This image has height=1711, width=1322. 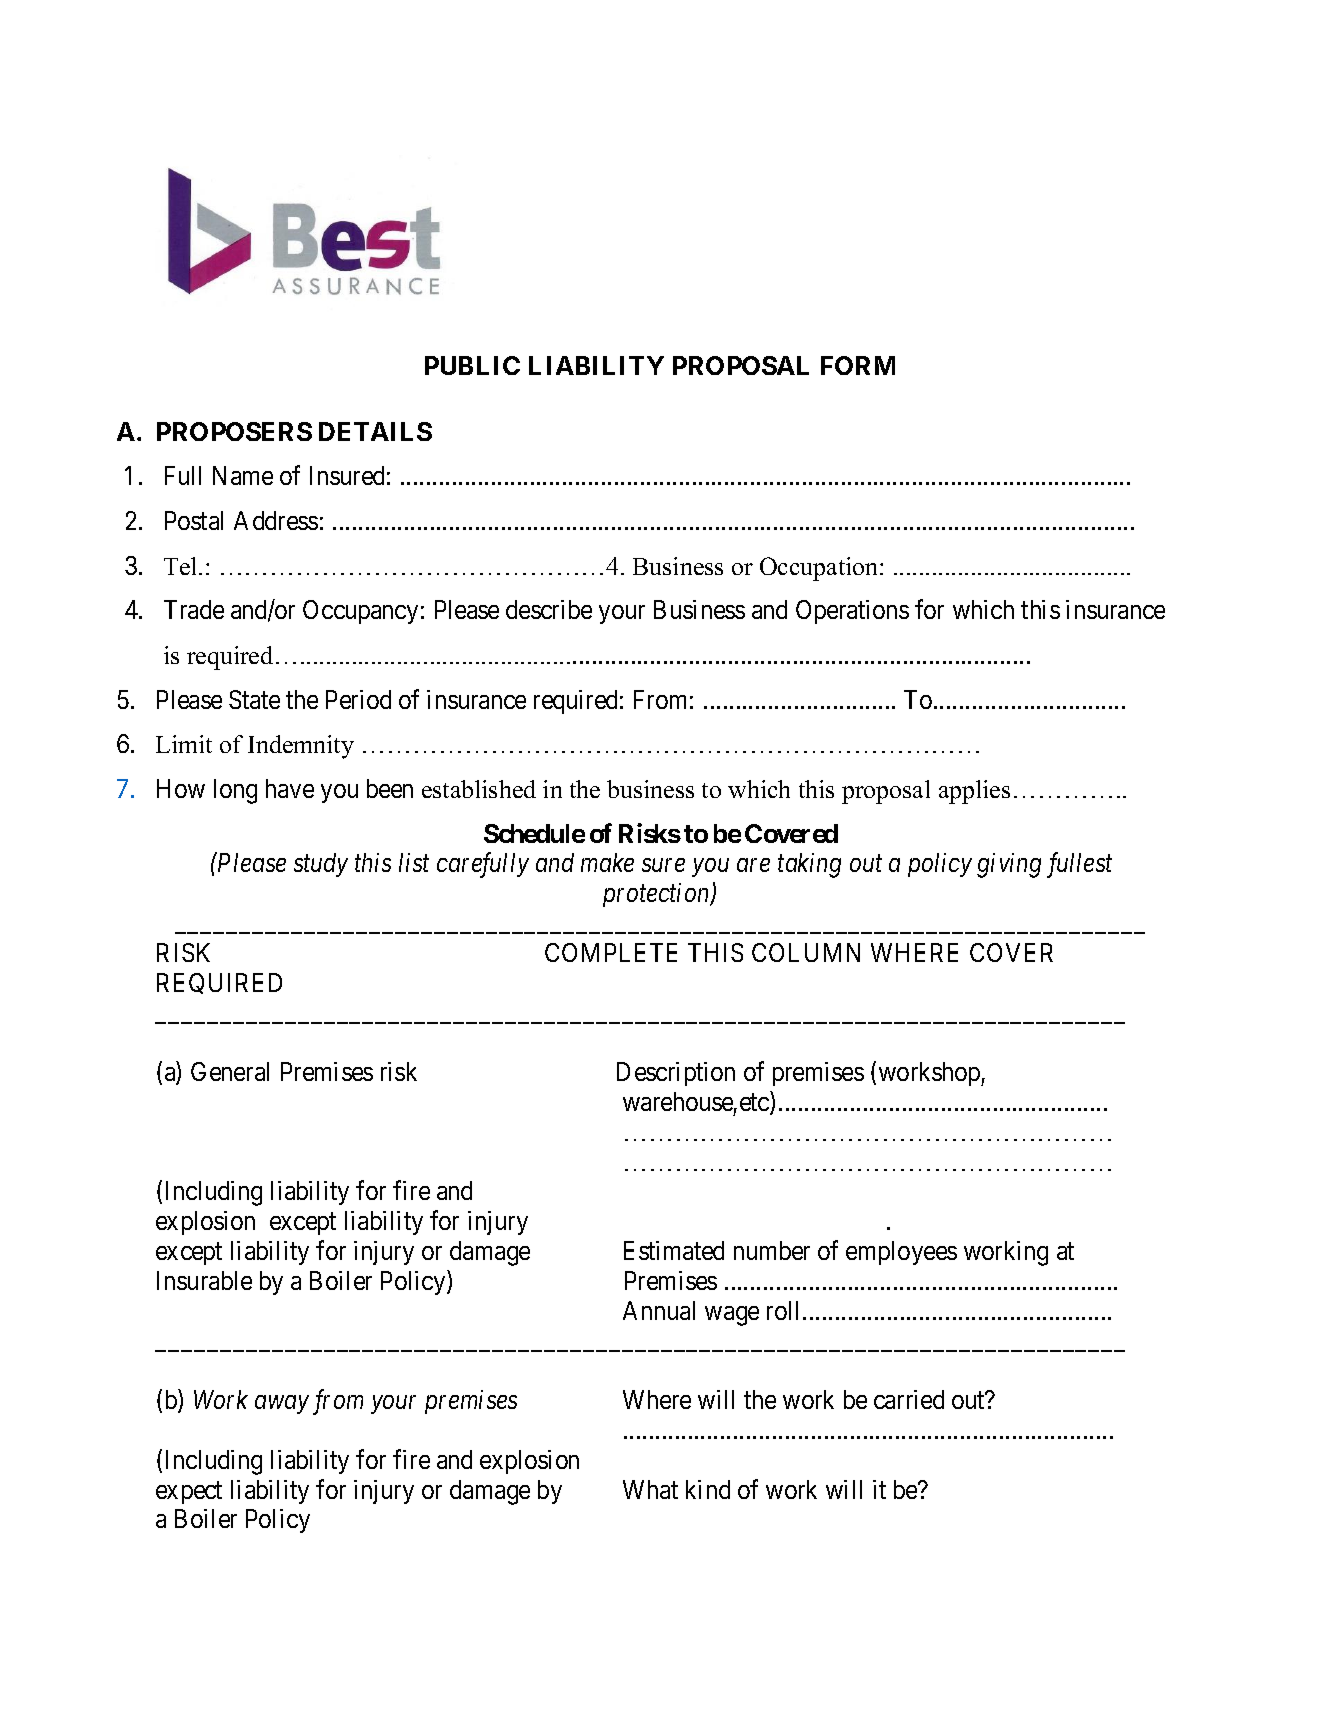 What do you see at coordinates (375, 431) in the image?
I see `DETAILS` at bounding box center [375, 431].
